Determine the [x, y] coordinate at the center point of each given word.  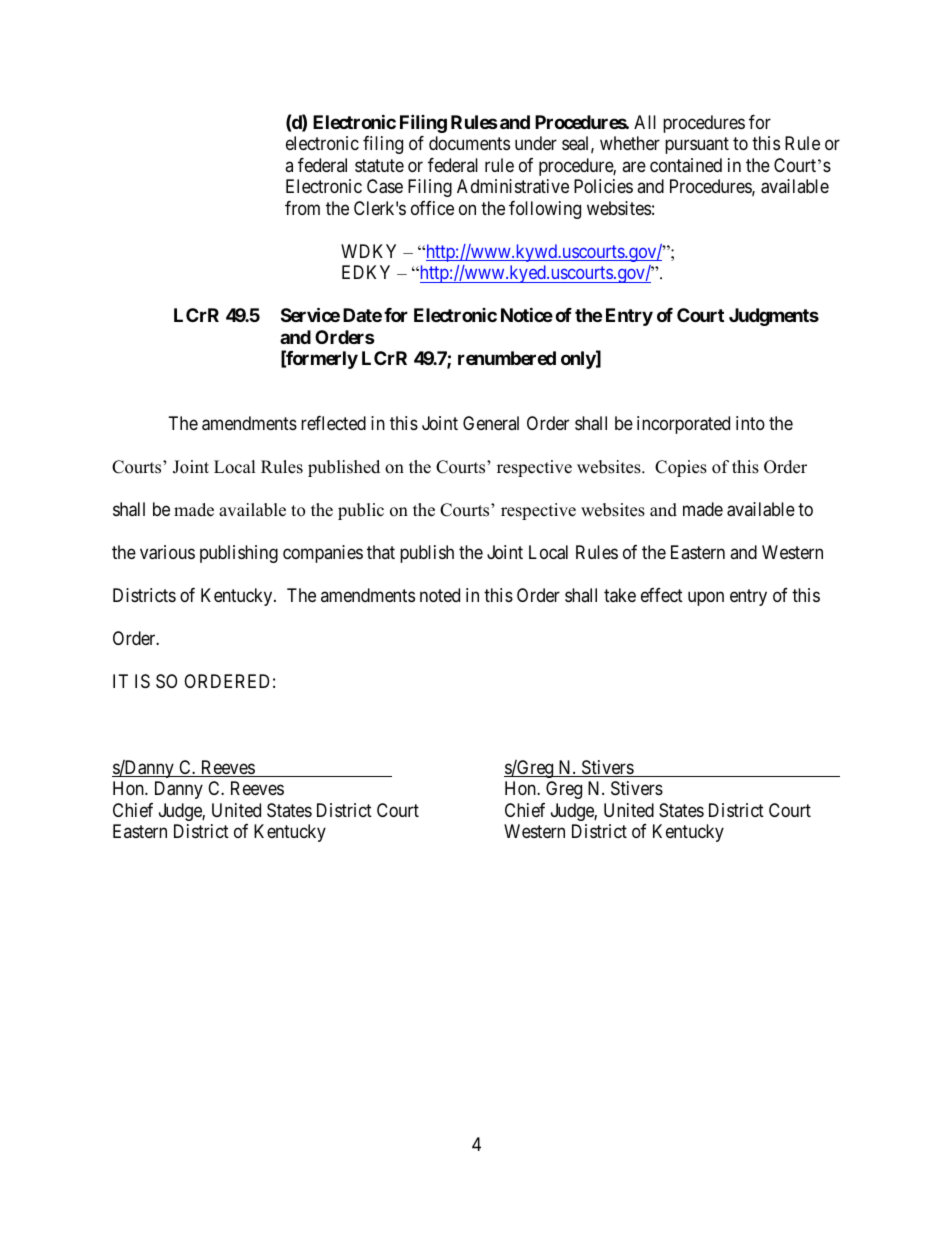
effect [662, 595]
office [432, 208]
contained [686, 165]
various [167, 552]
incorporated [683, 425]
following [545, 210]
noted [440, 595]
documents [469, 143]
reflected [333, 423]
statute [379, 166]
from [302, 208]
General [491, 423]
